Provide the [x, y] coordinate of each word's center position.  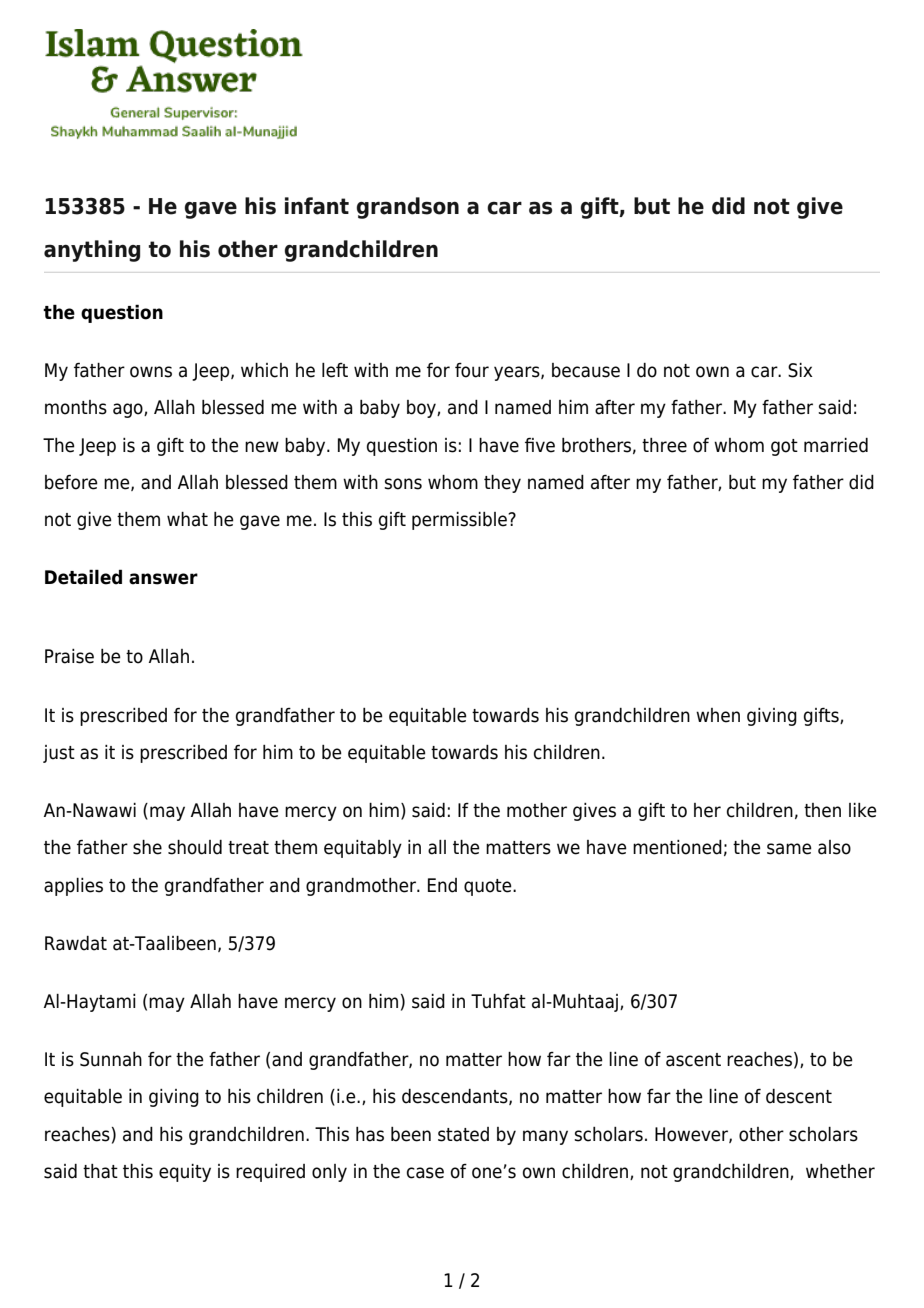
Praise [69, 656]
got [784, 447]
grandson [407, 208]
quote [489, 887]
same [789, 849]
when [718, 715]
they [502, 484]
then [822, 810]
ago [129, 410]
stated [463, 1134]
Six [800, 370]
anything [92, 251]
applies [73, 887]
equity [185, 1173]
